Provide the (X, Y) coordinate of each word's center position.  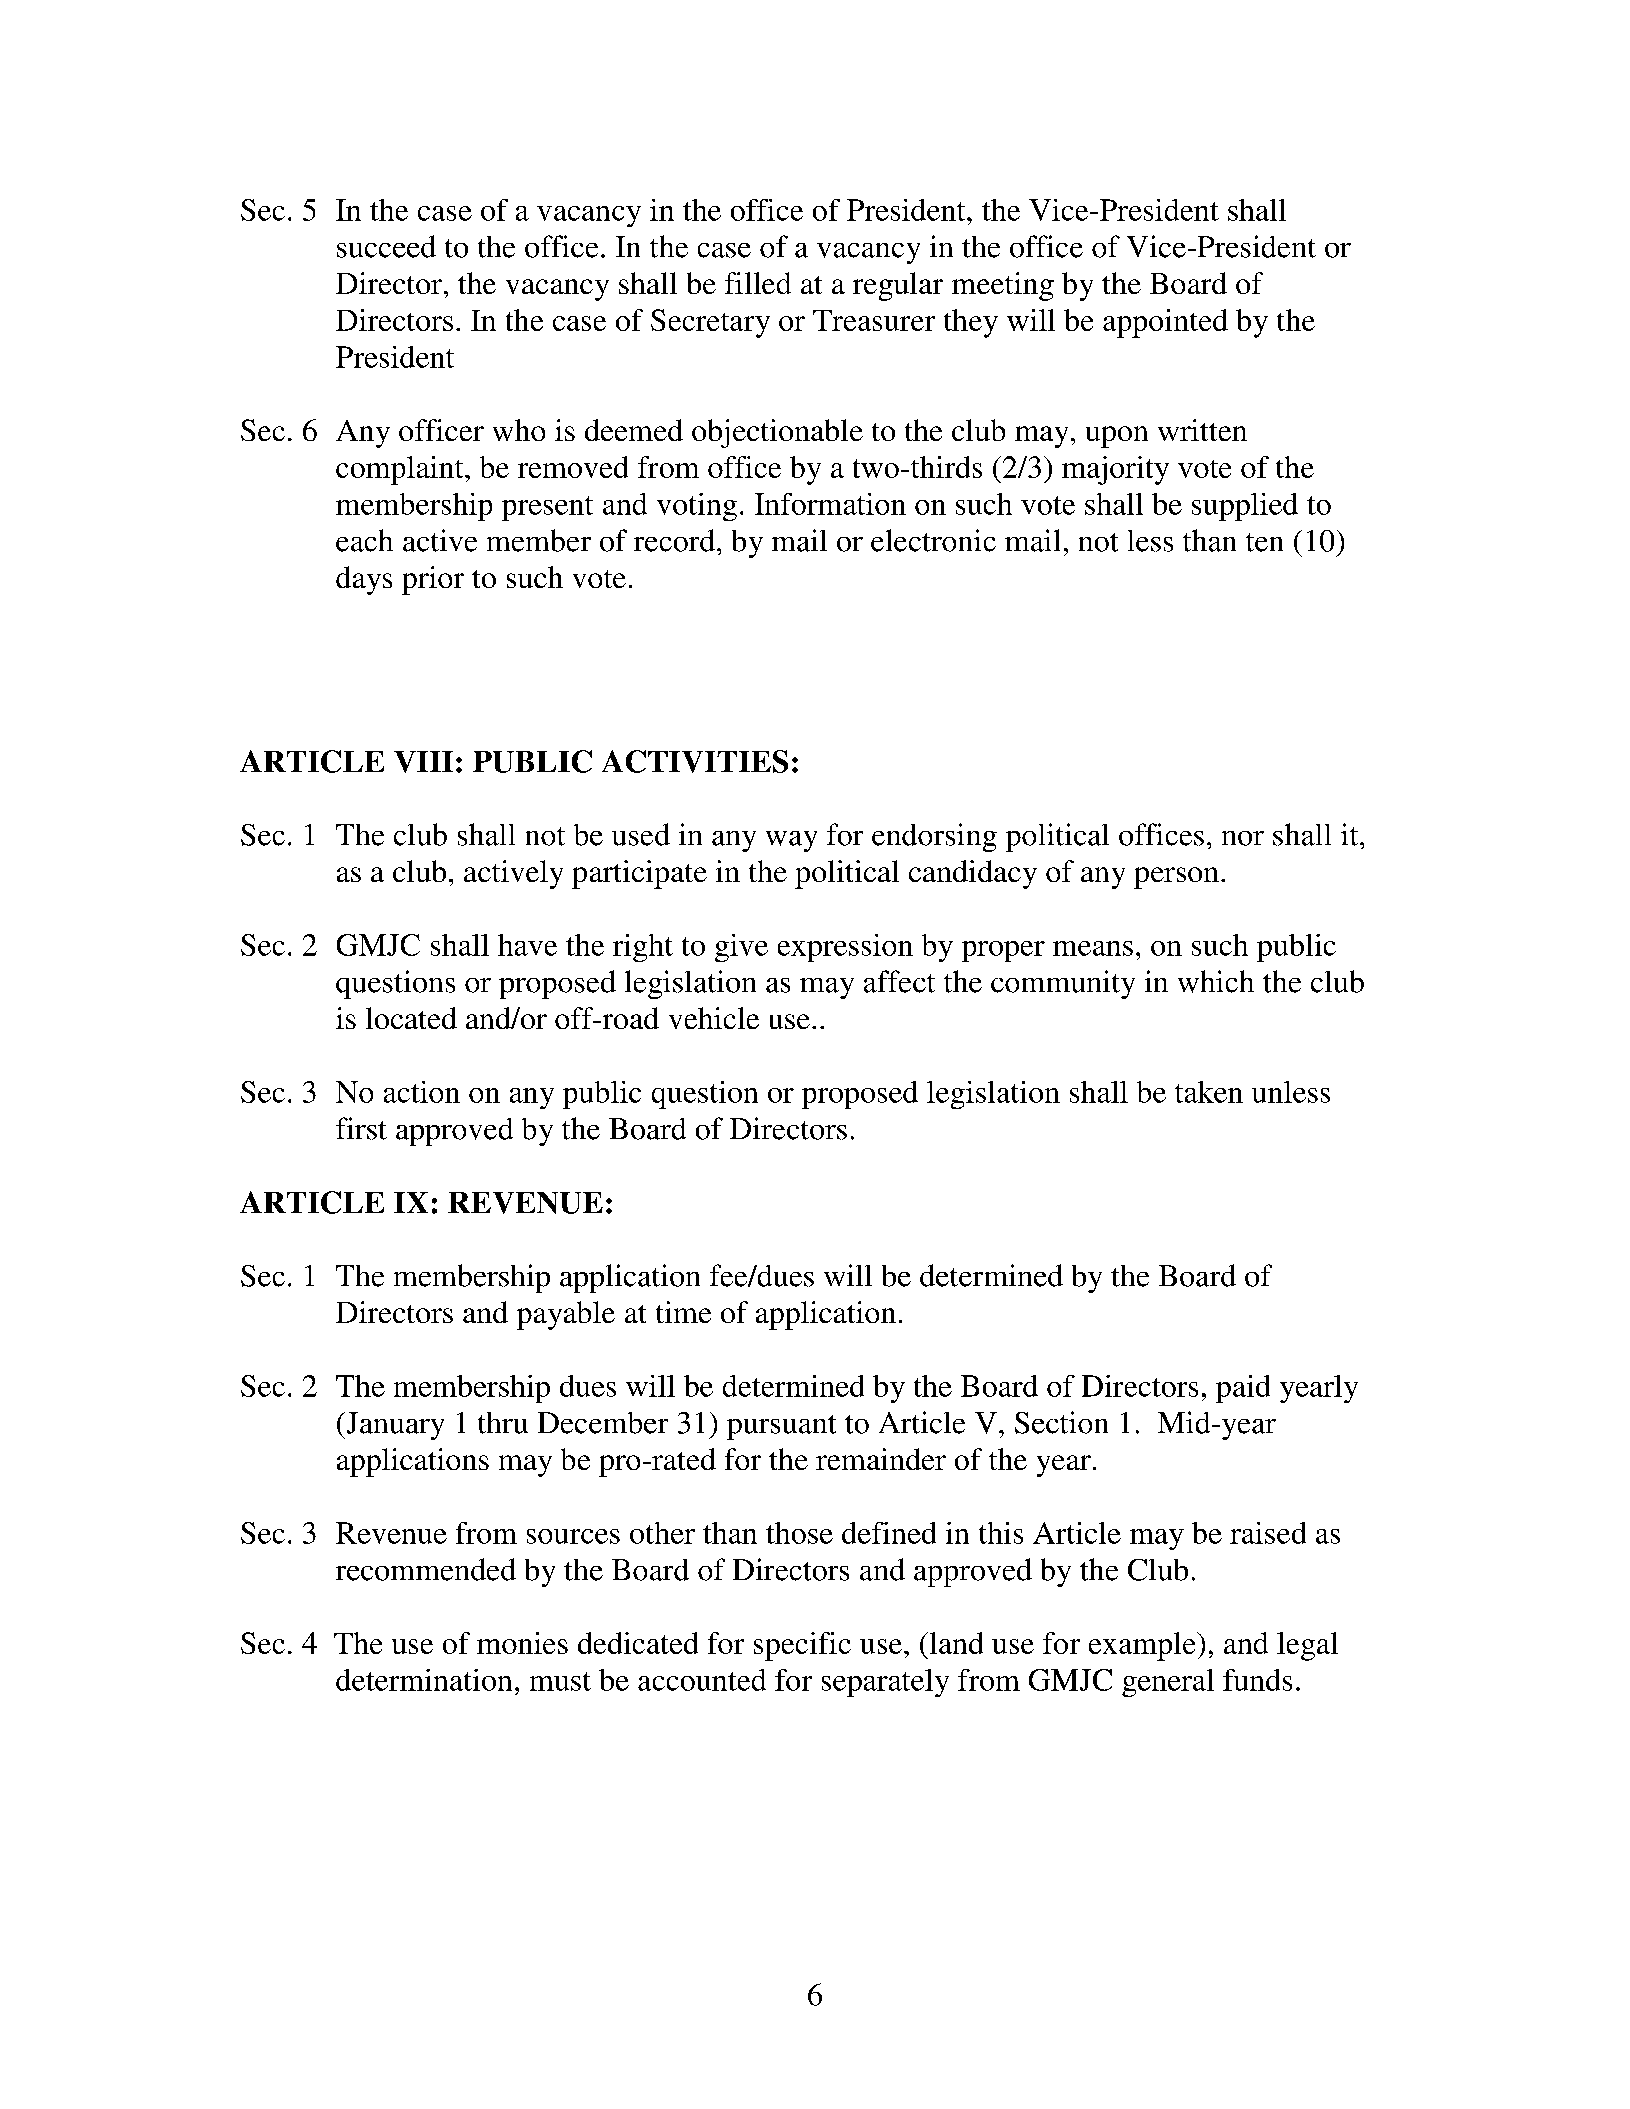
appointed (1165, 323)
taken (1209, 1092)
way (791, 841)
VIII (423, 762)
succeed (386, 246)
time (683, 1312)
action (422, 1092)
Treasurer (874, 320)
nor (1243, 838)
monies (522, 1643)
